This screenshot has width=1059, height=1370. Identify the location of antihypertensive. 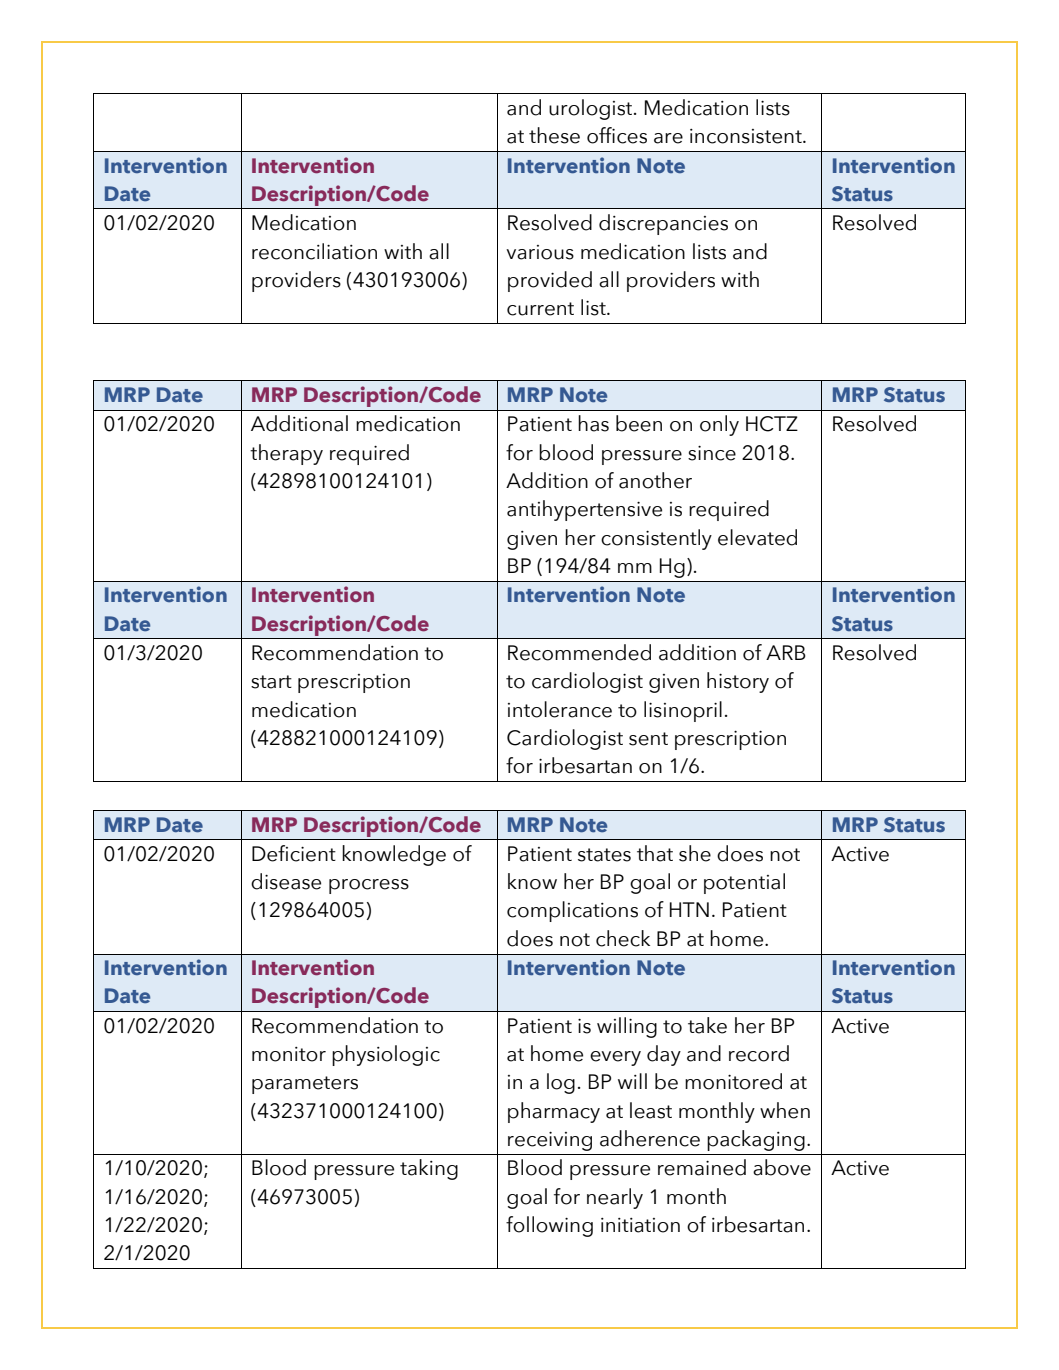
(584, 510).
